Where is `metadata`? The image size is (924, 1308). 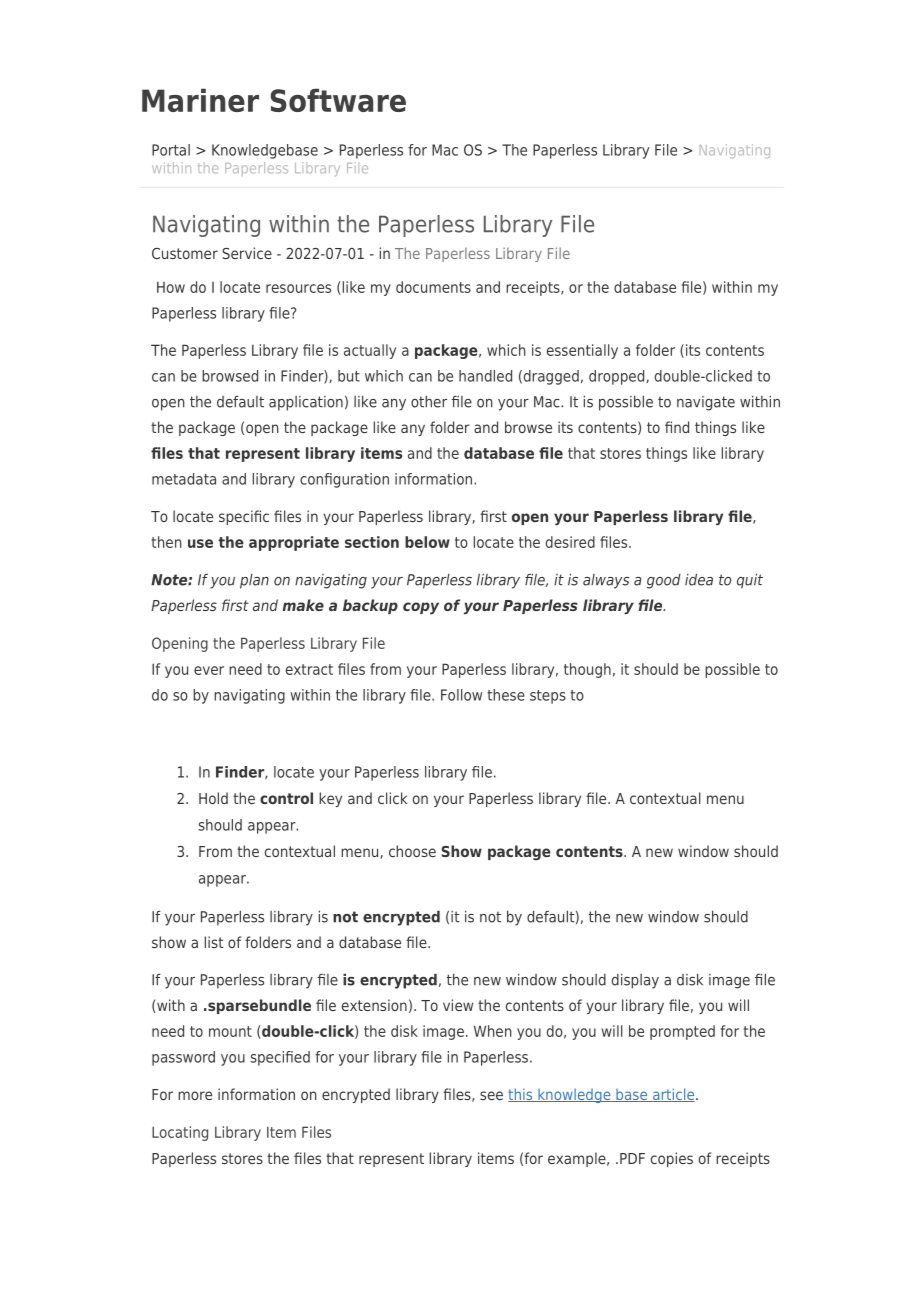
metadata is located at coordinates (184, 479).
